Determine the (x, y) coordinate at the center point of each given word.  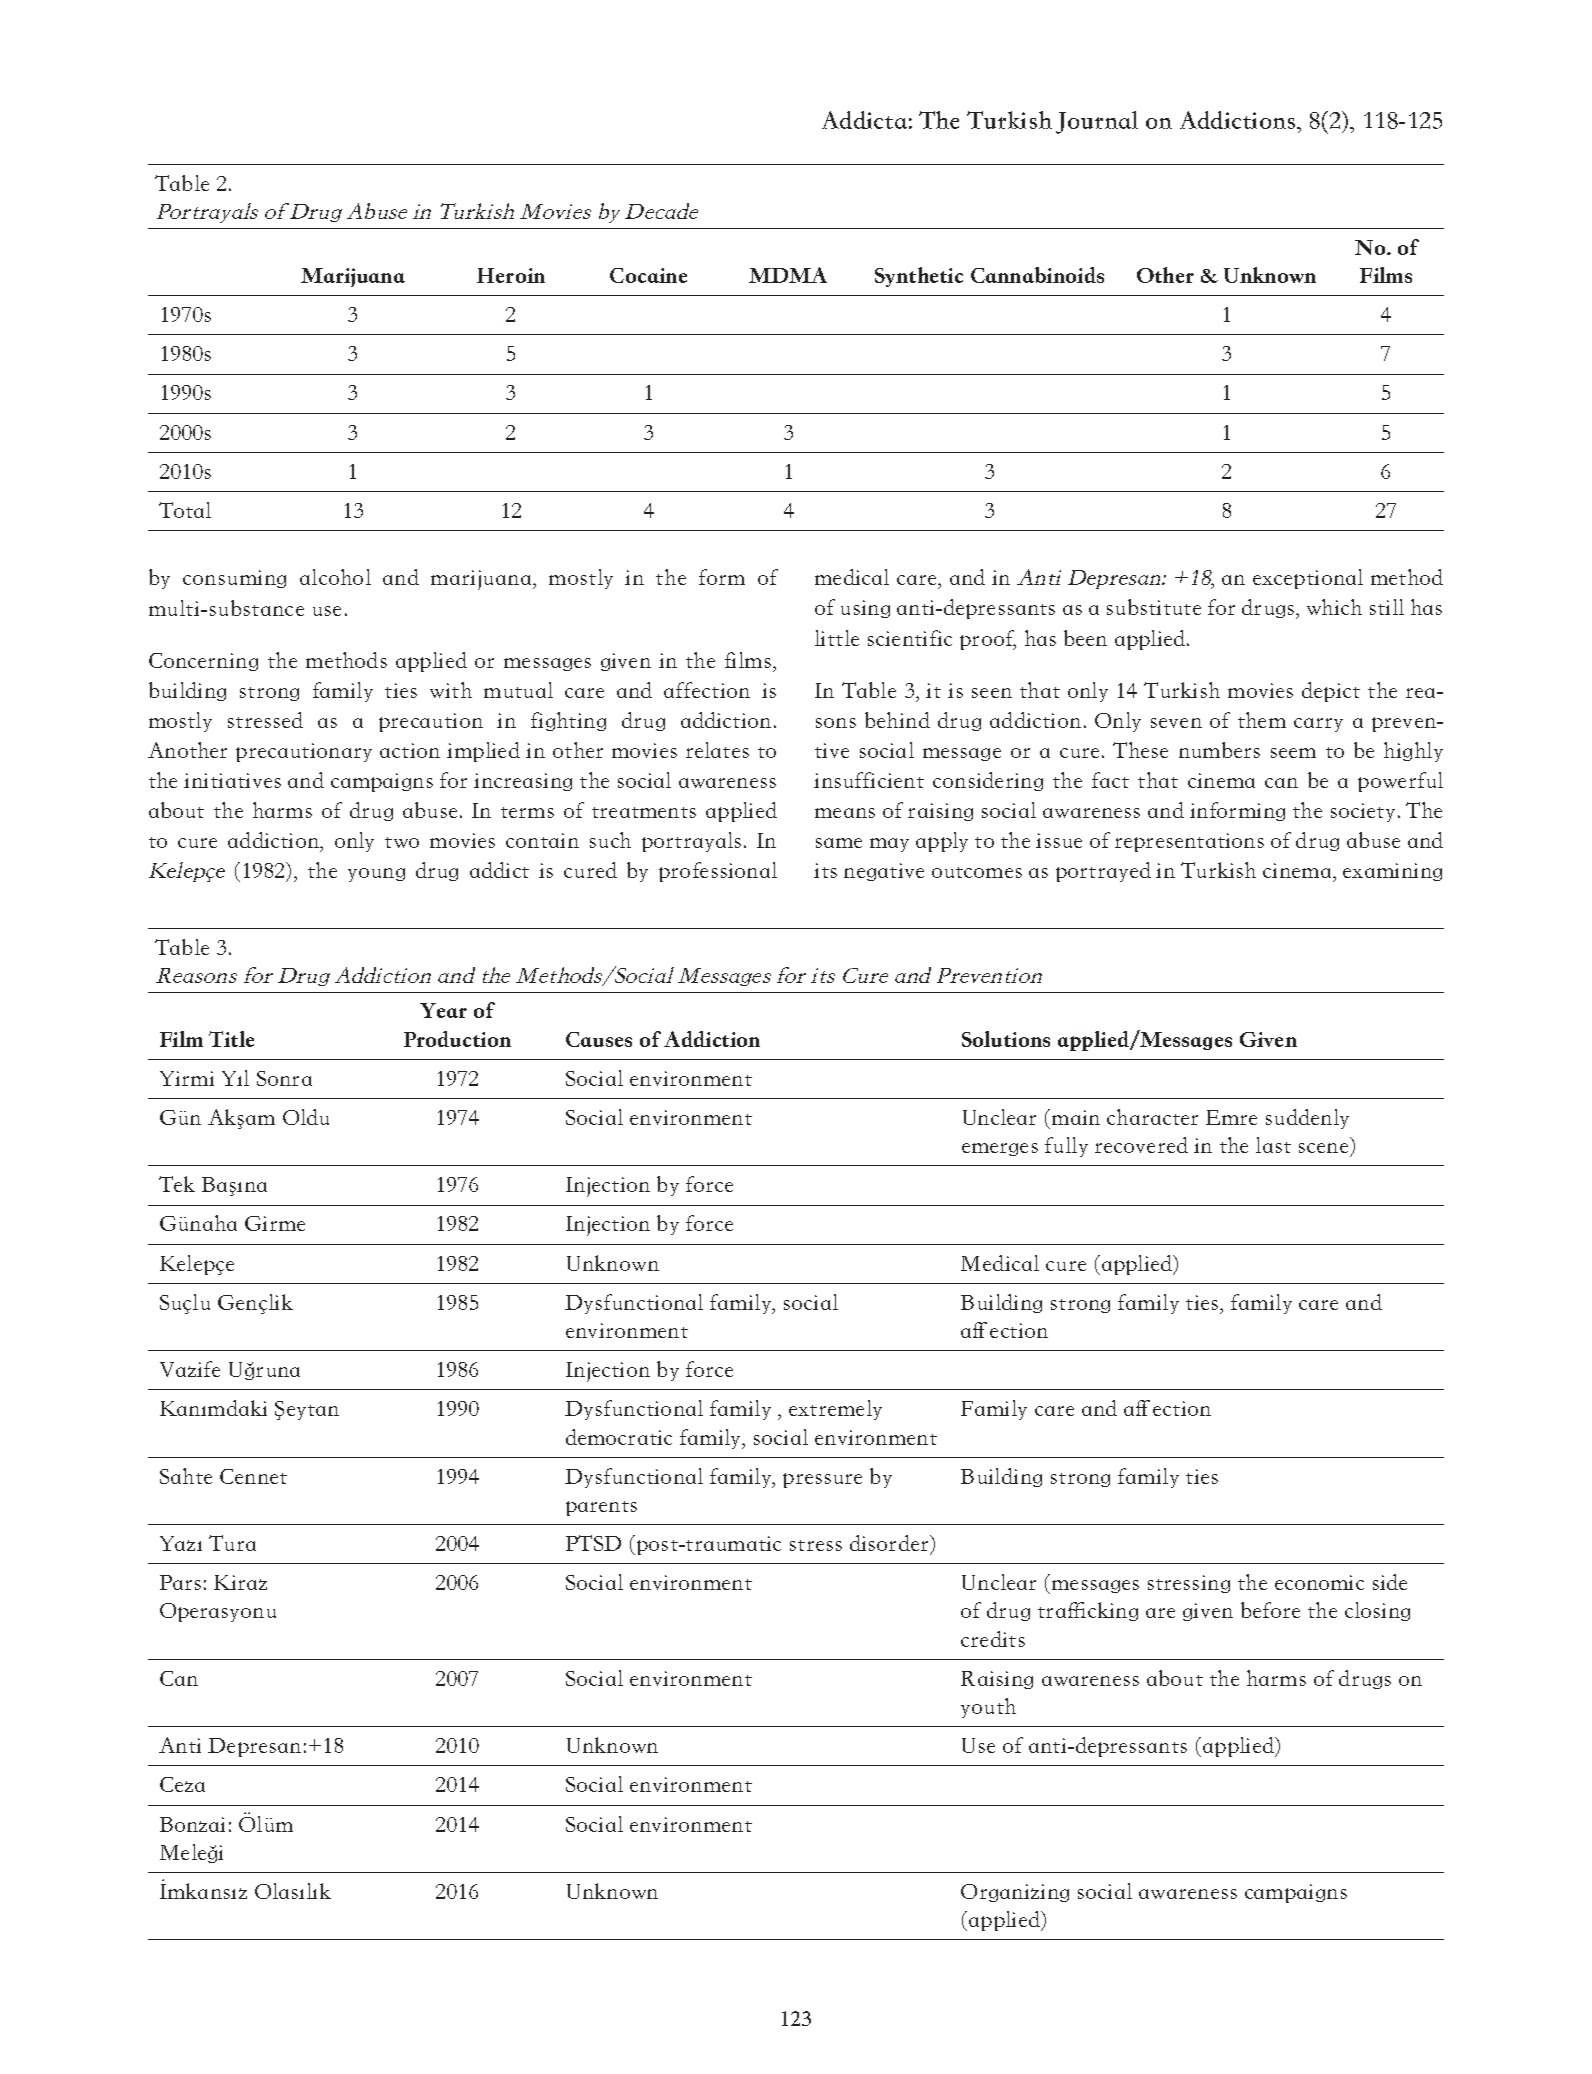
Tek (177, 1184)
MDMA (788, 275)
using (865, 609)
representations (1189, 842)
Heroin (511, 275)
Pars (180, 1582)
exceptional (1308, 579)
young (376, 875)
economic (1319, 1582)
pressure (822, 1480)
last (1273, 1145)
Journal (1097, 122)
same (839, 843)
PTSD (593, 1543)
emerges (1000, 1149)
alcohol (335, 577)
